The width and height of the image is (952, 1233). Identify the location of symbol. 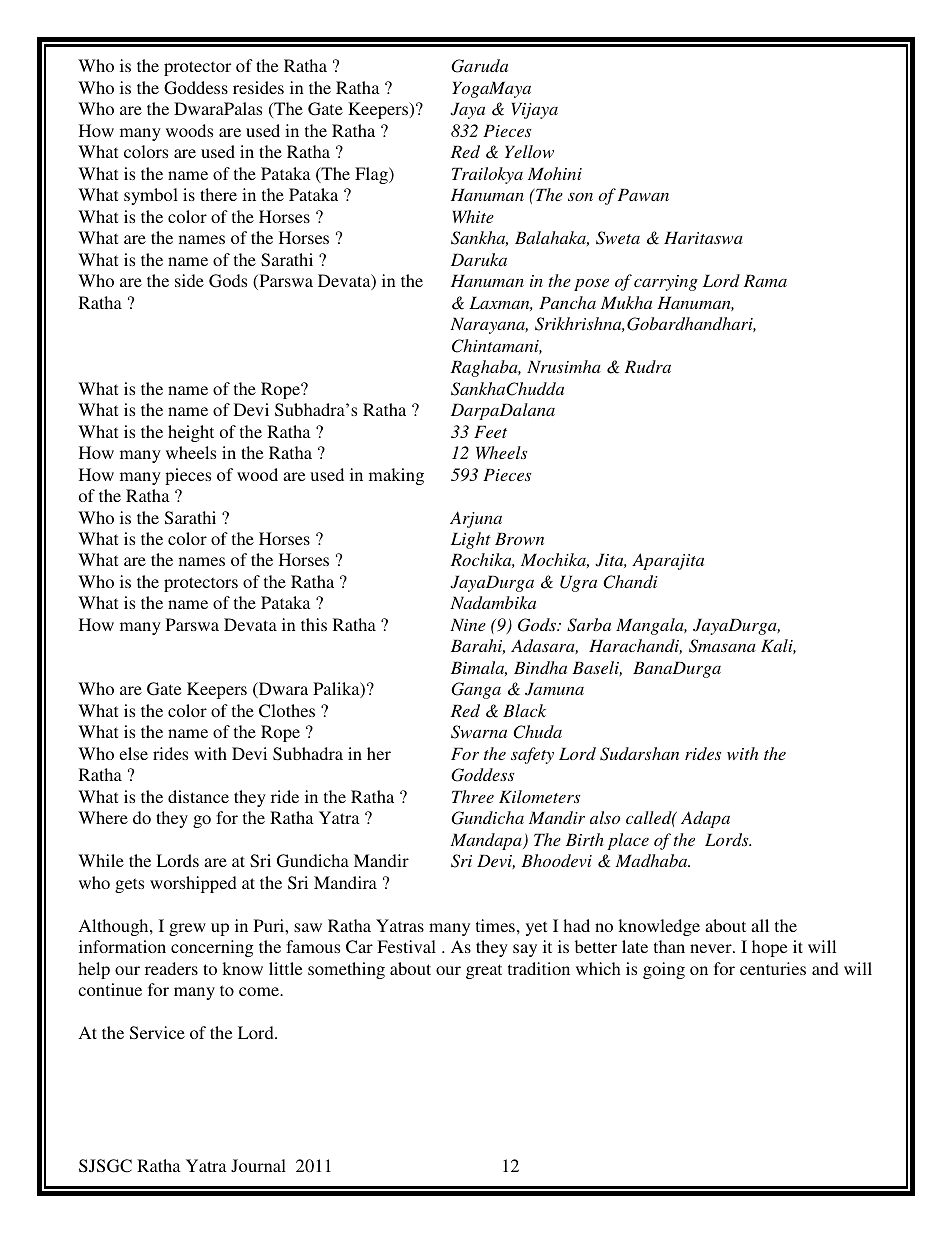
(151, 196).
